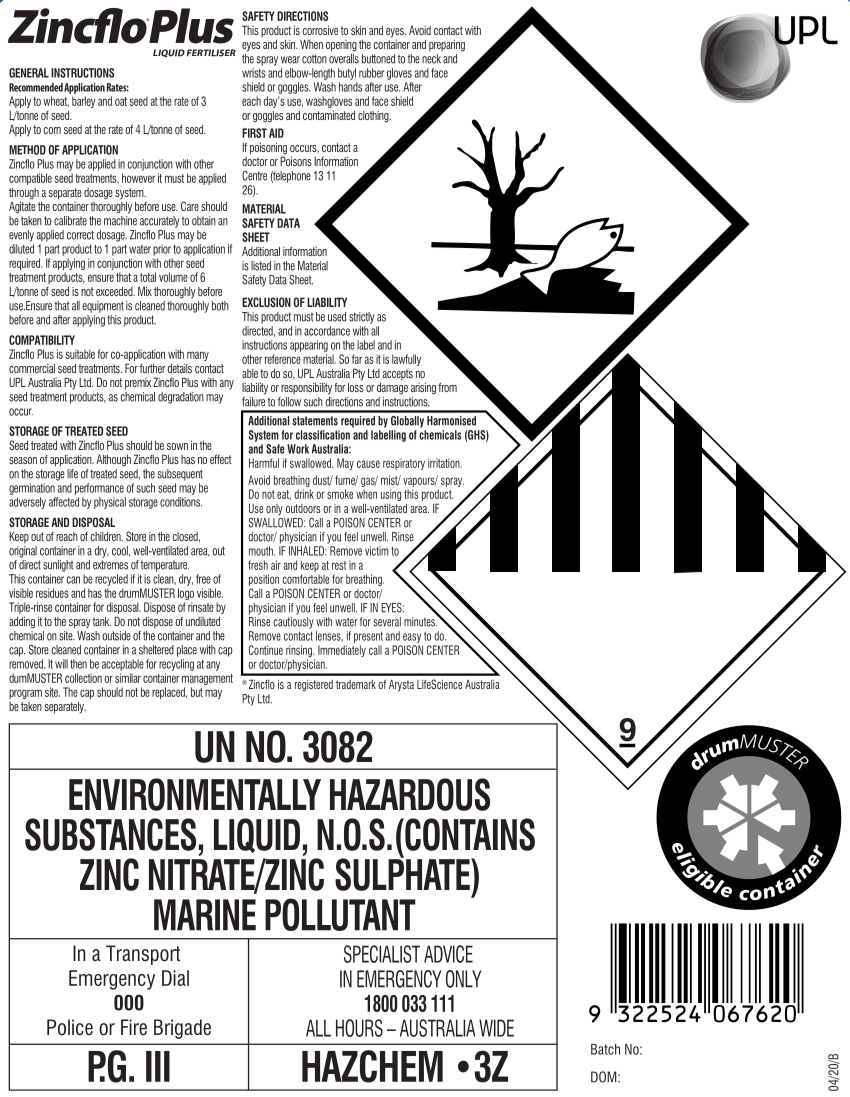  I want to click on children, so click(106, 536).
